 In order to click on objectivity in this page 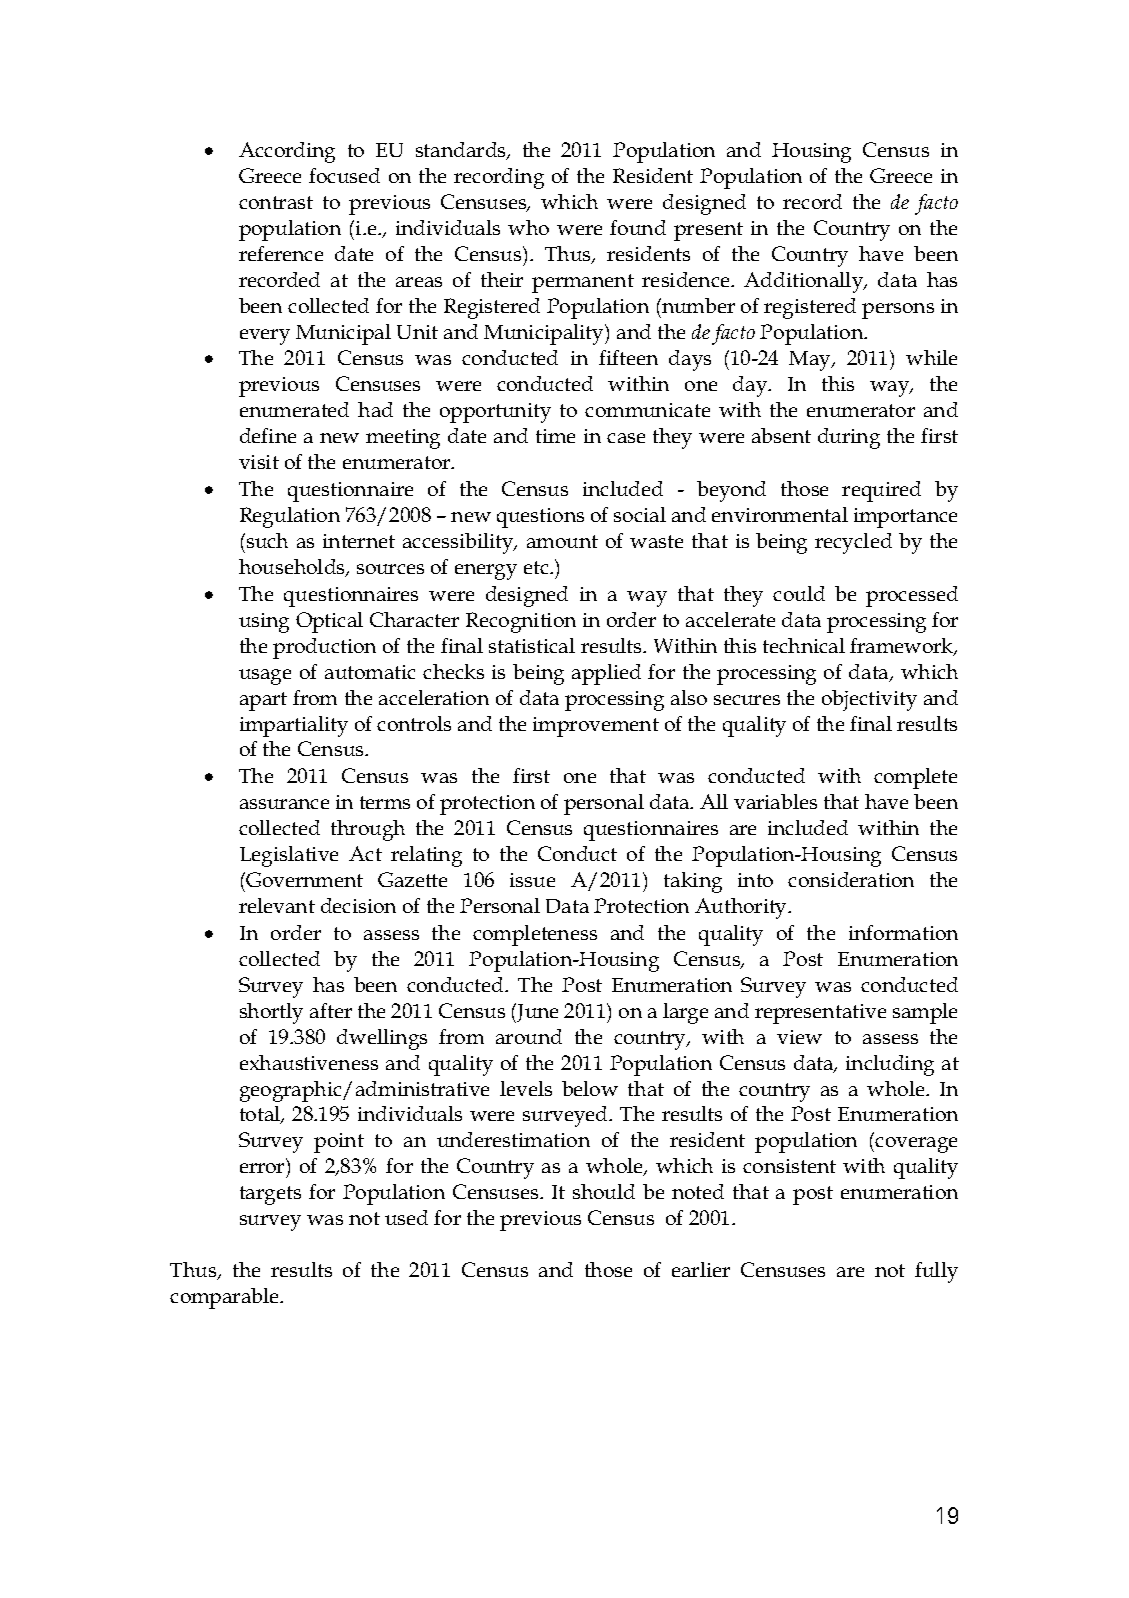, I will do `click(869, 700)`.
